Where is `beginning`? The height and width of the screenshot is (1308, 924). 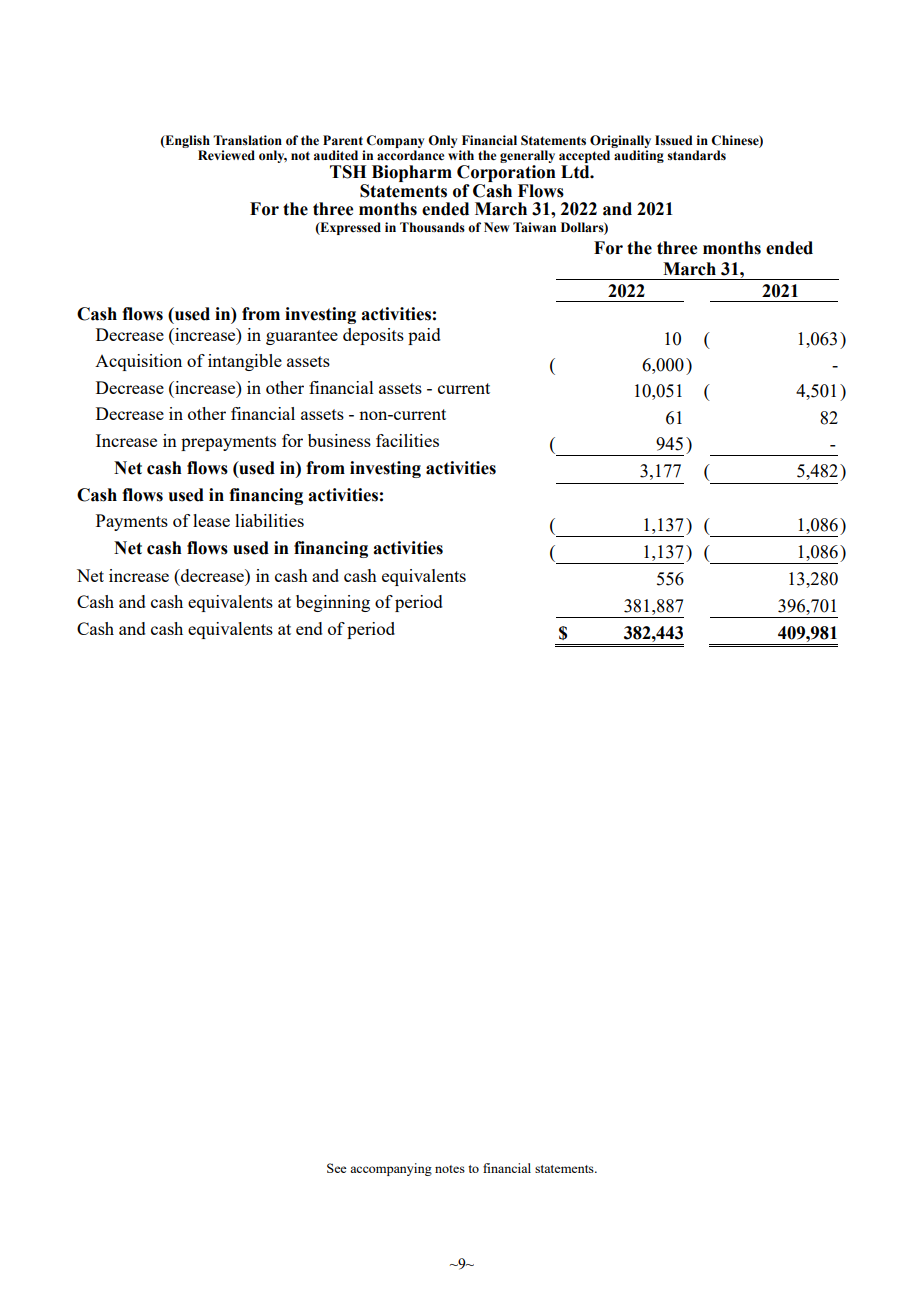 beginning is located at coordinates (333, 603).
